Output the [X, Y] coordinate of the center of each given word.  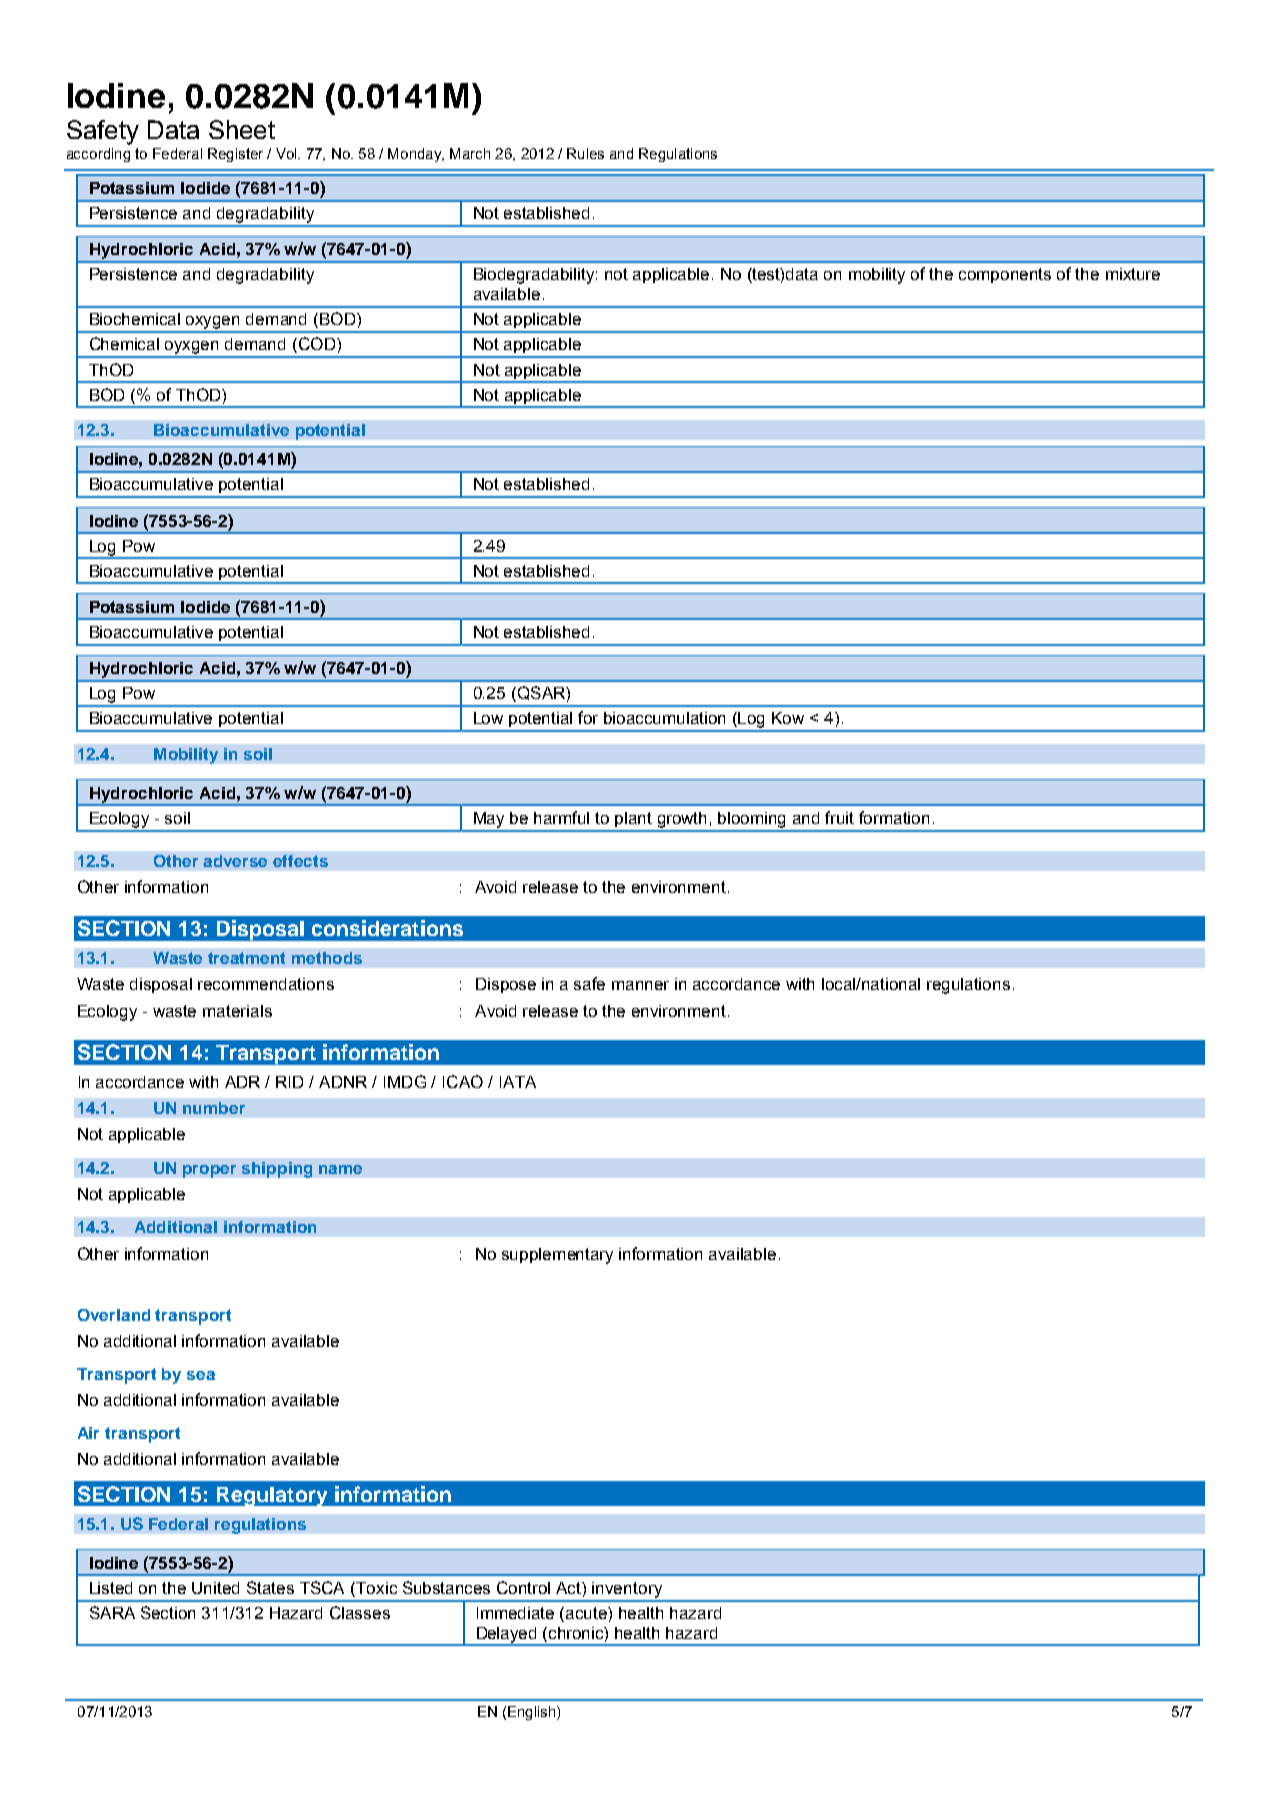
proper [209, 1171]
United [215, 1588]
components [1005, 275]
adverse [235, 861]
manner [640, 985]
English [533, 1713]
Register [235, 155]
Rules [585, 153]
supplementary [557, 1256]
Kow [788, 718]
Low [488, 718]
